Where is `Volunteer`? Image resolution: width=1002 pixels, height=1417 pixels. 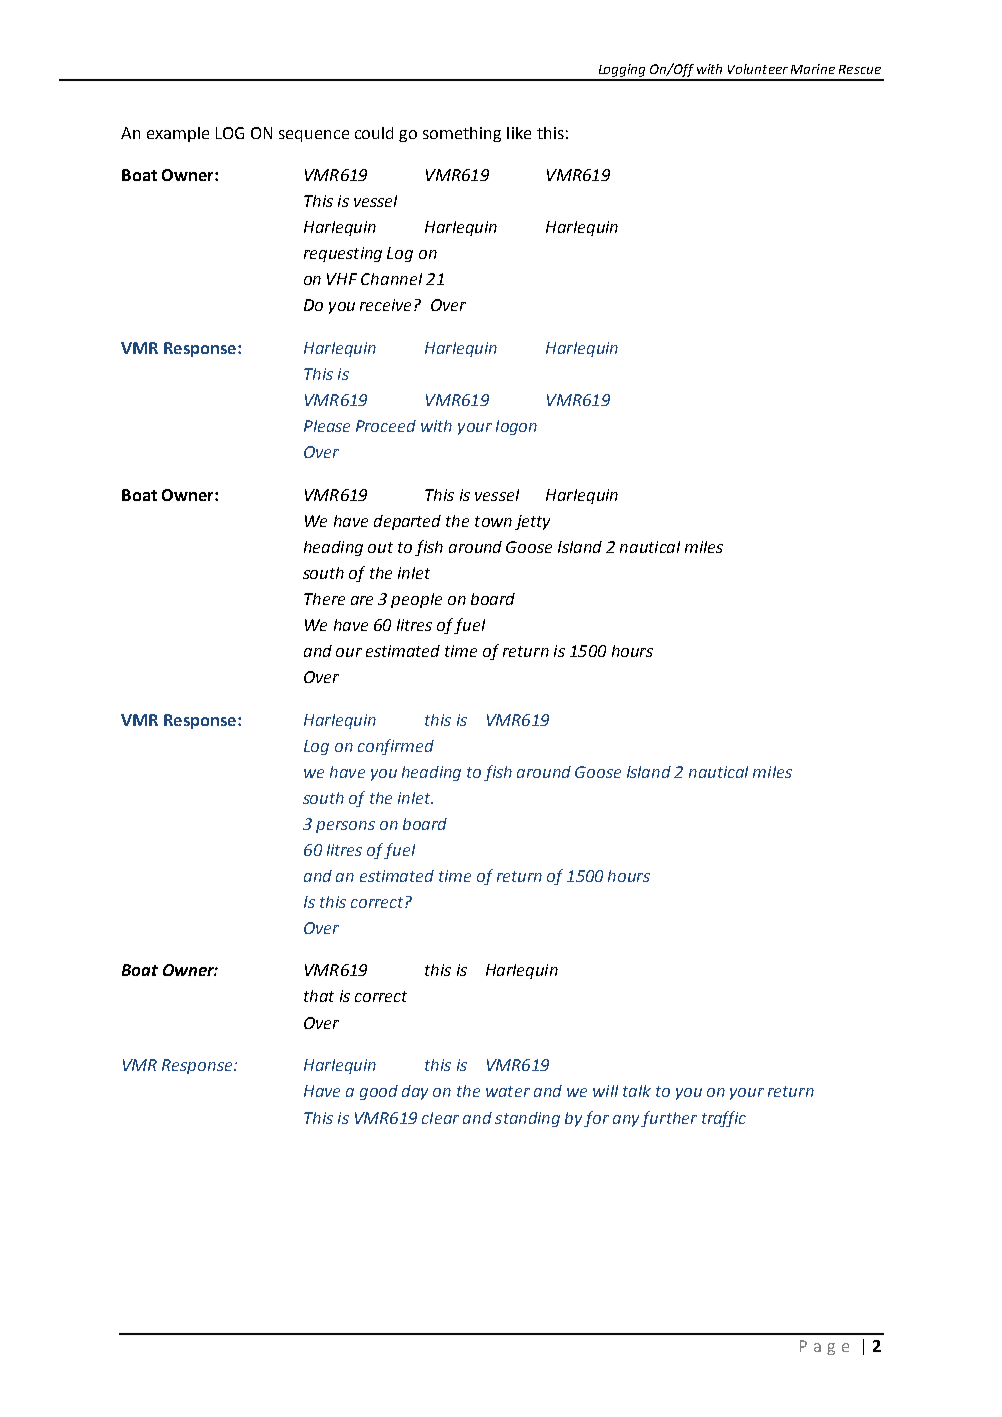
Volunteer is located at coordinates (758, 69).
